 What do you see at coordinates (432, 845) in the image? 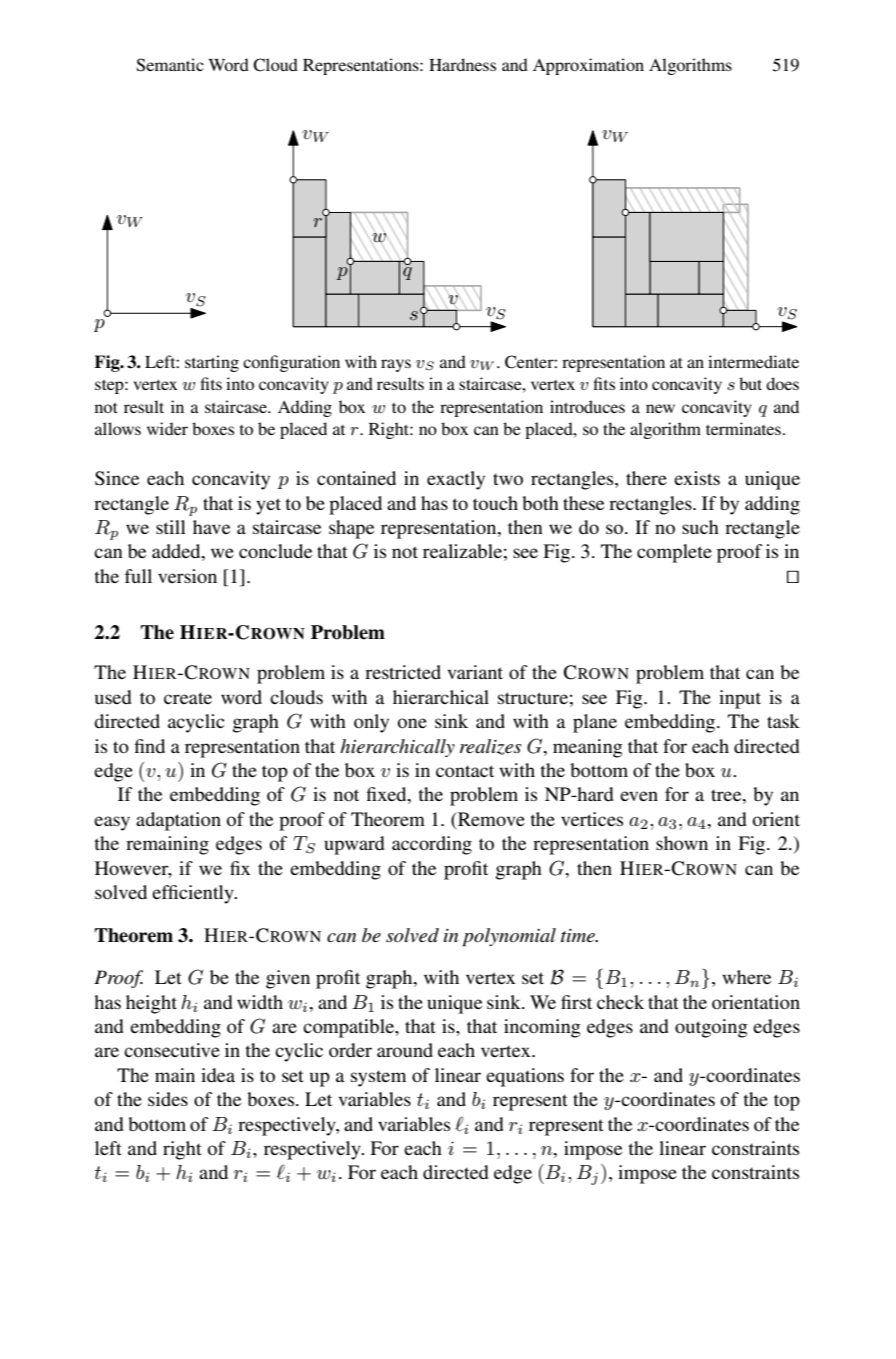
I see `according` at bounding box center [432, 845].
